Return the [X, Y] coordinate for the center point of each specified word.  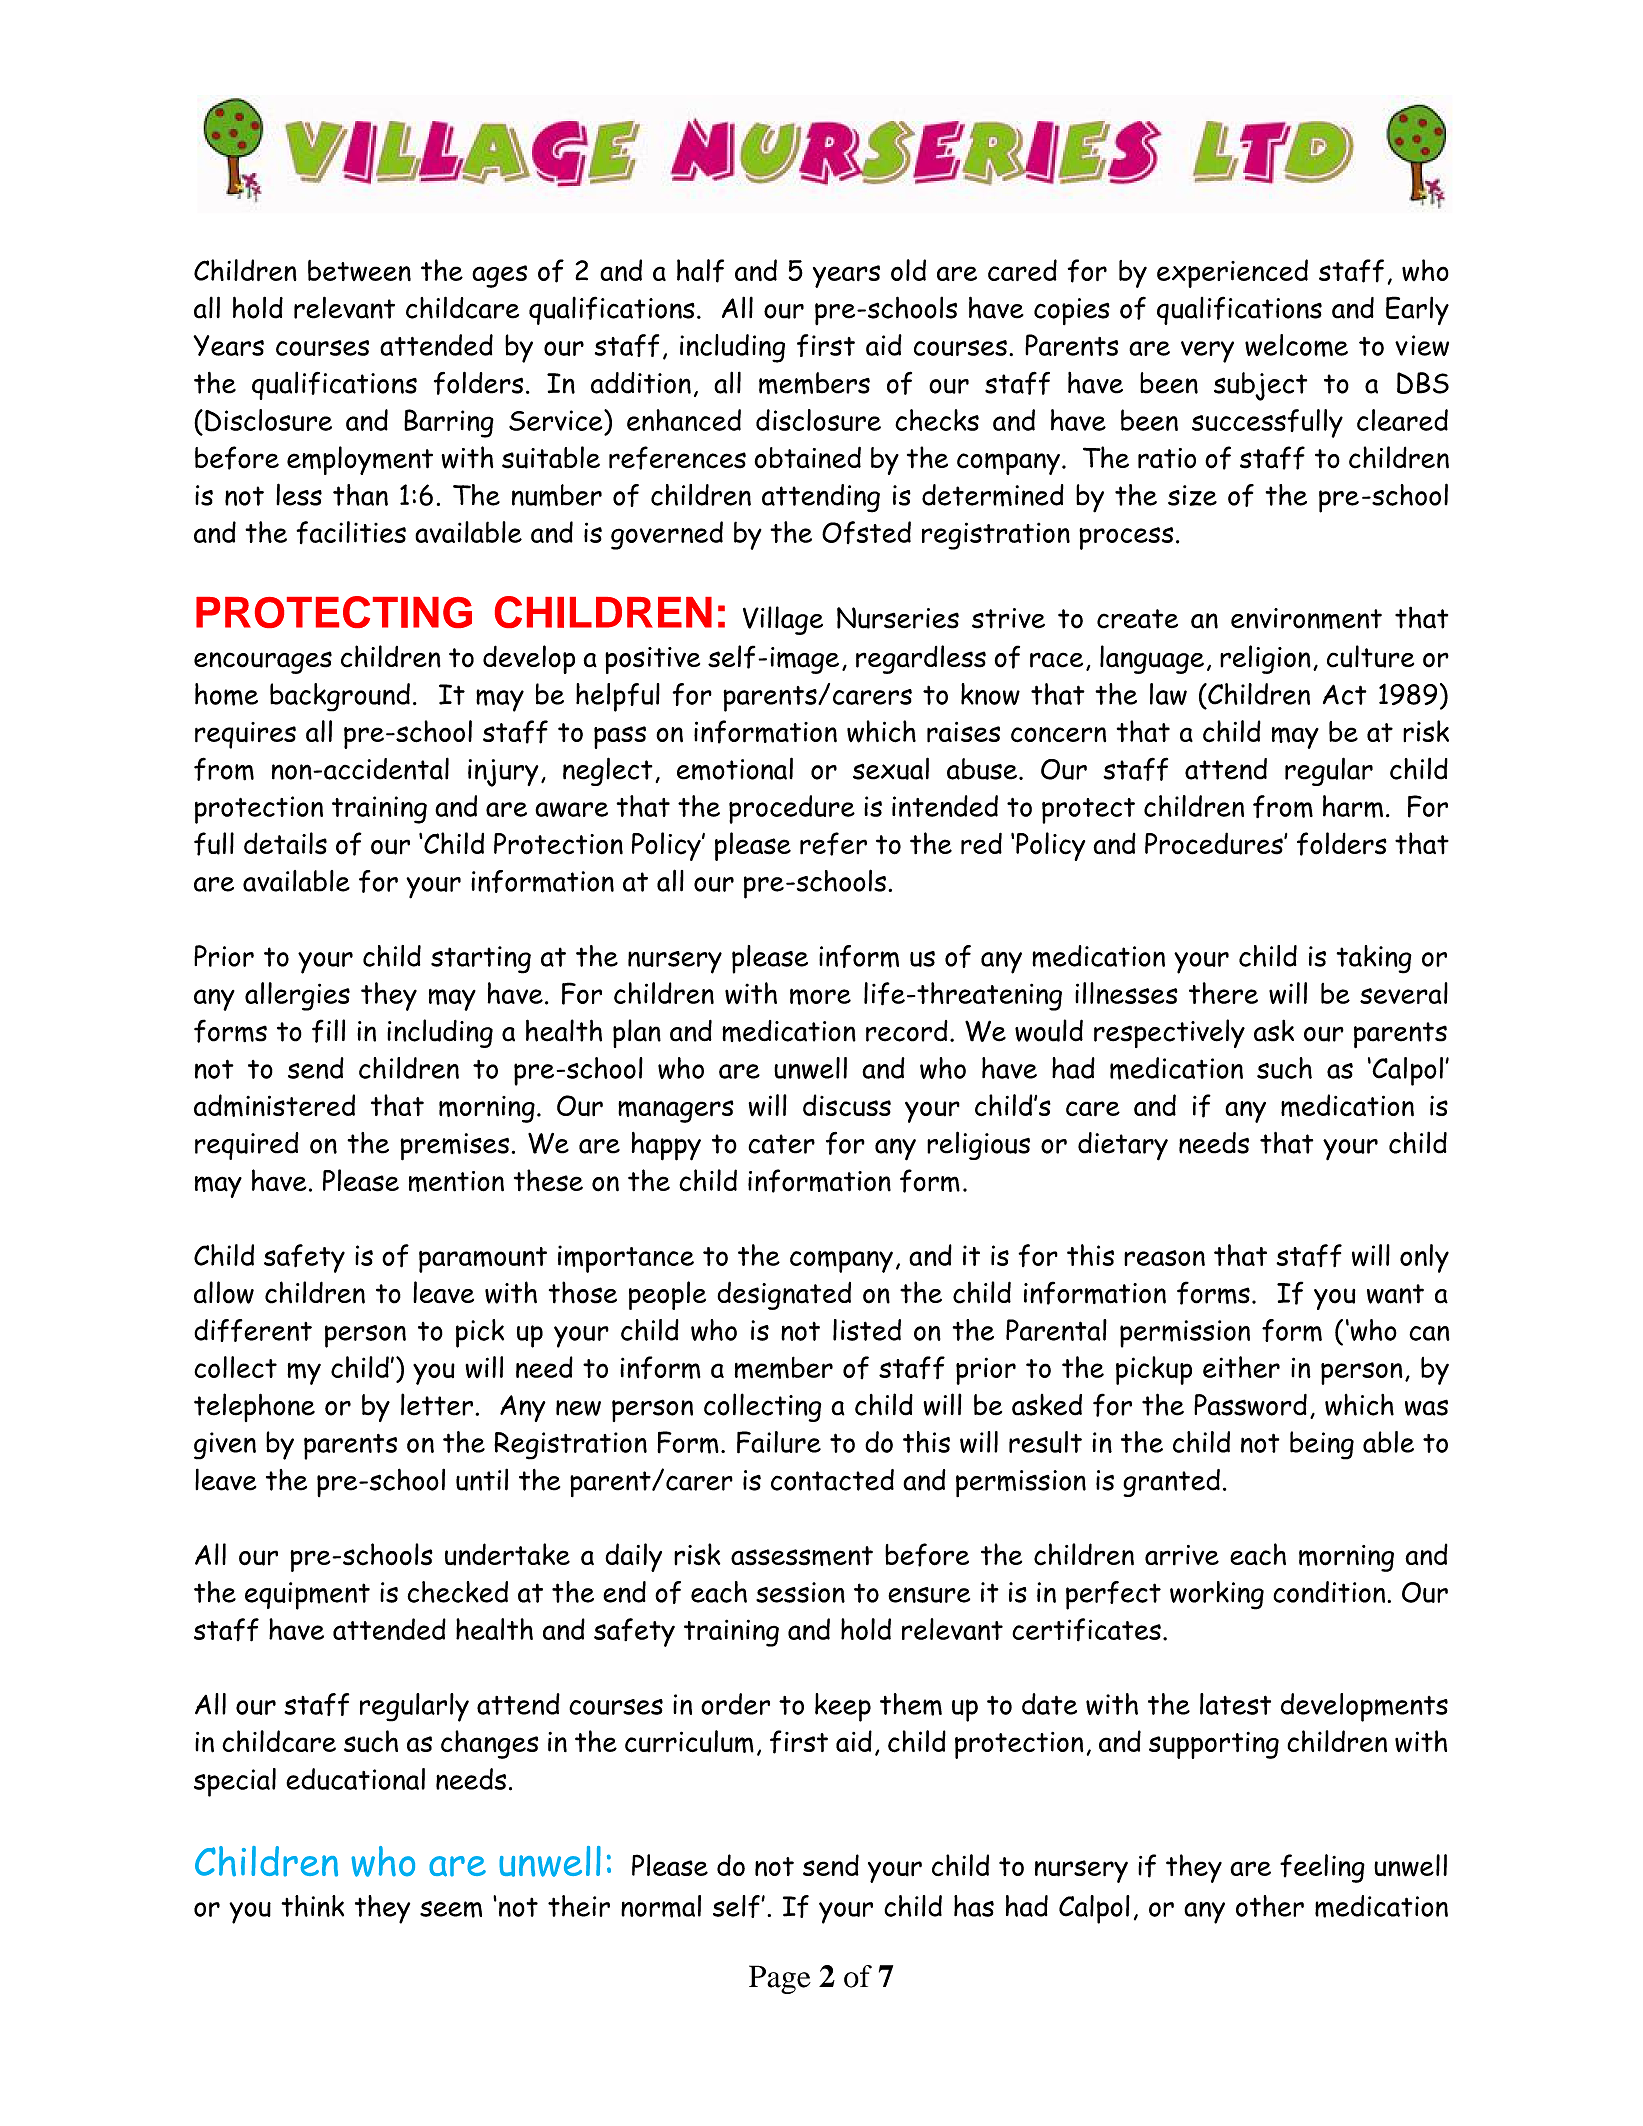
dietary [1123, 1146]
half [700, 271]
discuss [847, 1105]
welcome [1296, 345]
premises [454, 1147]
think [312, 1906]
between [359, 270]
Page [780, 1979]
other [1270, 1906]
